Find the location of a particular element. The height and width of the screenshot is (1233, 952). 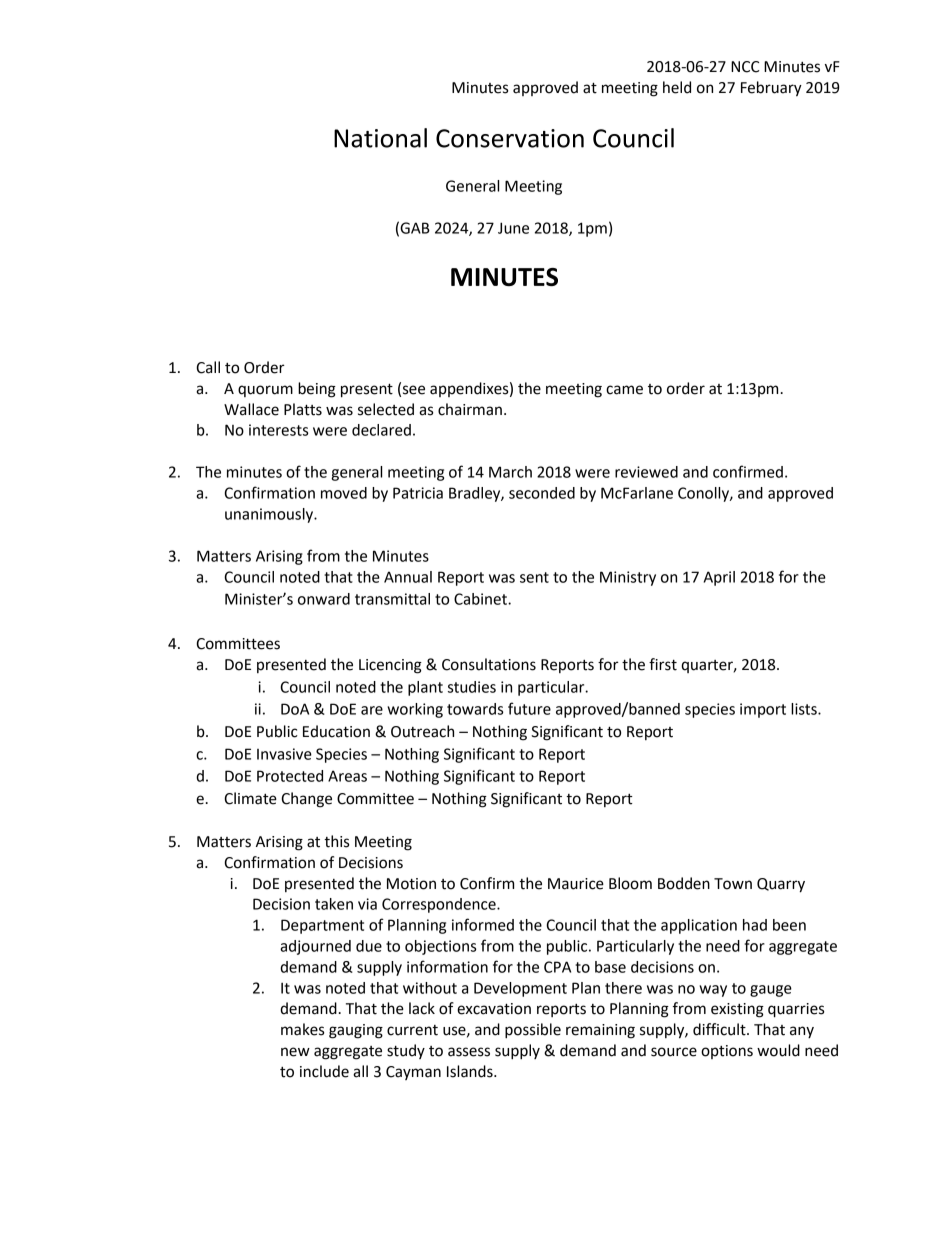

seconded is located at coordinates (542, 493).
